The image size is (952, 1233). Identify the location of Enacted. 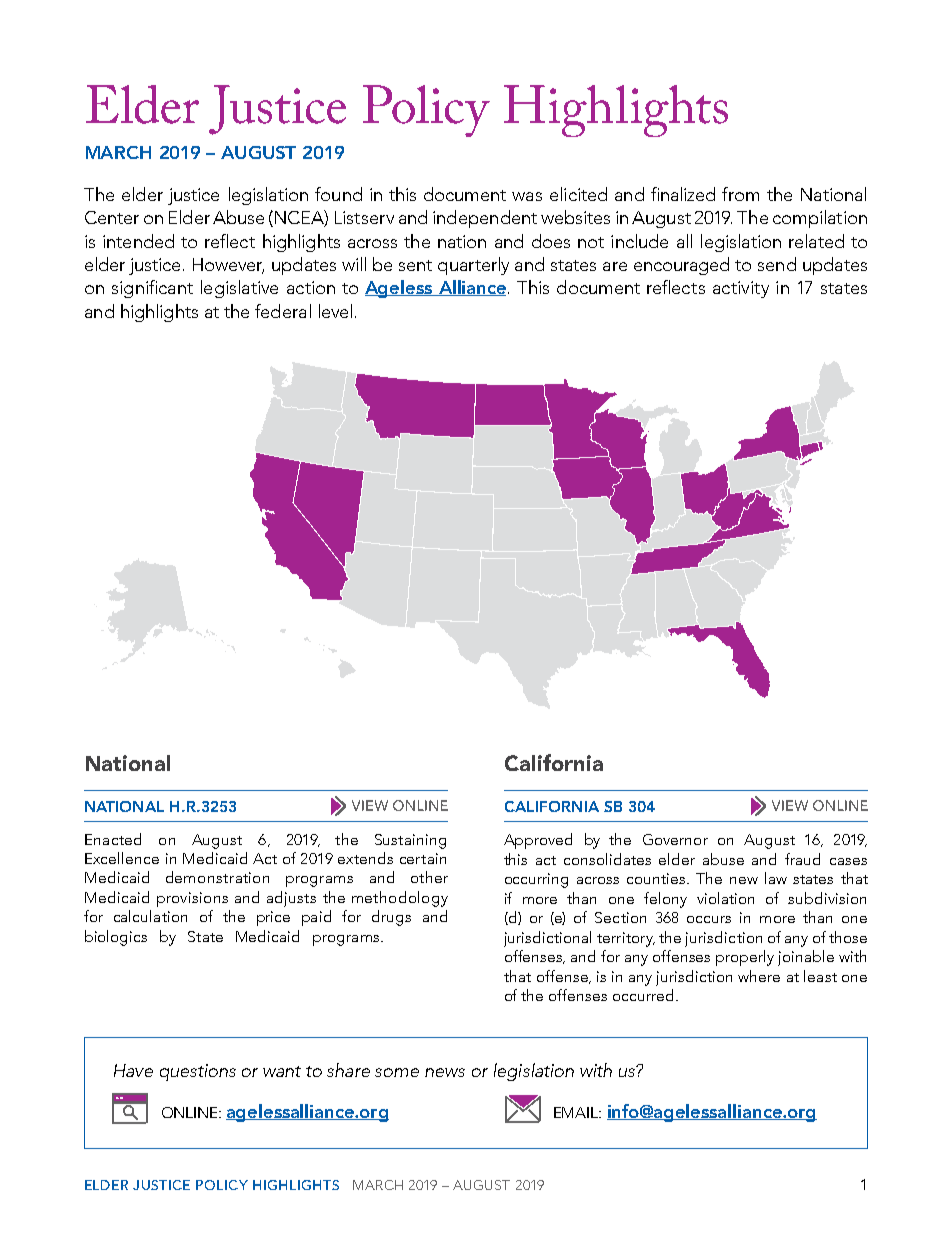
(113, 839).
